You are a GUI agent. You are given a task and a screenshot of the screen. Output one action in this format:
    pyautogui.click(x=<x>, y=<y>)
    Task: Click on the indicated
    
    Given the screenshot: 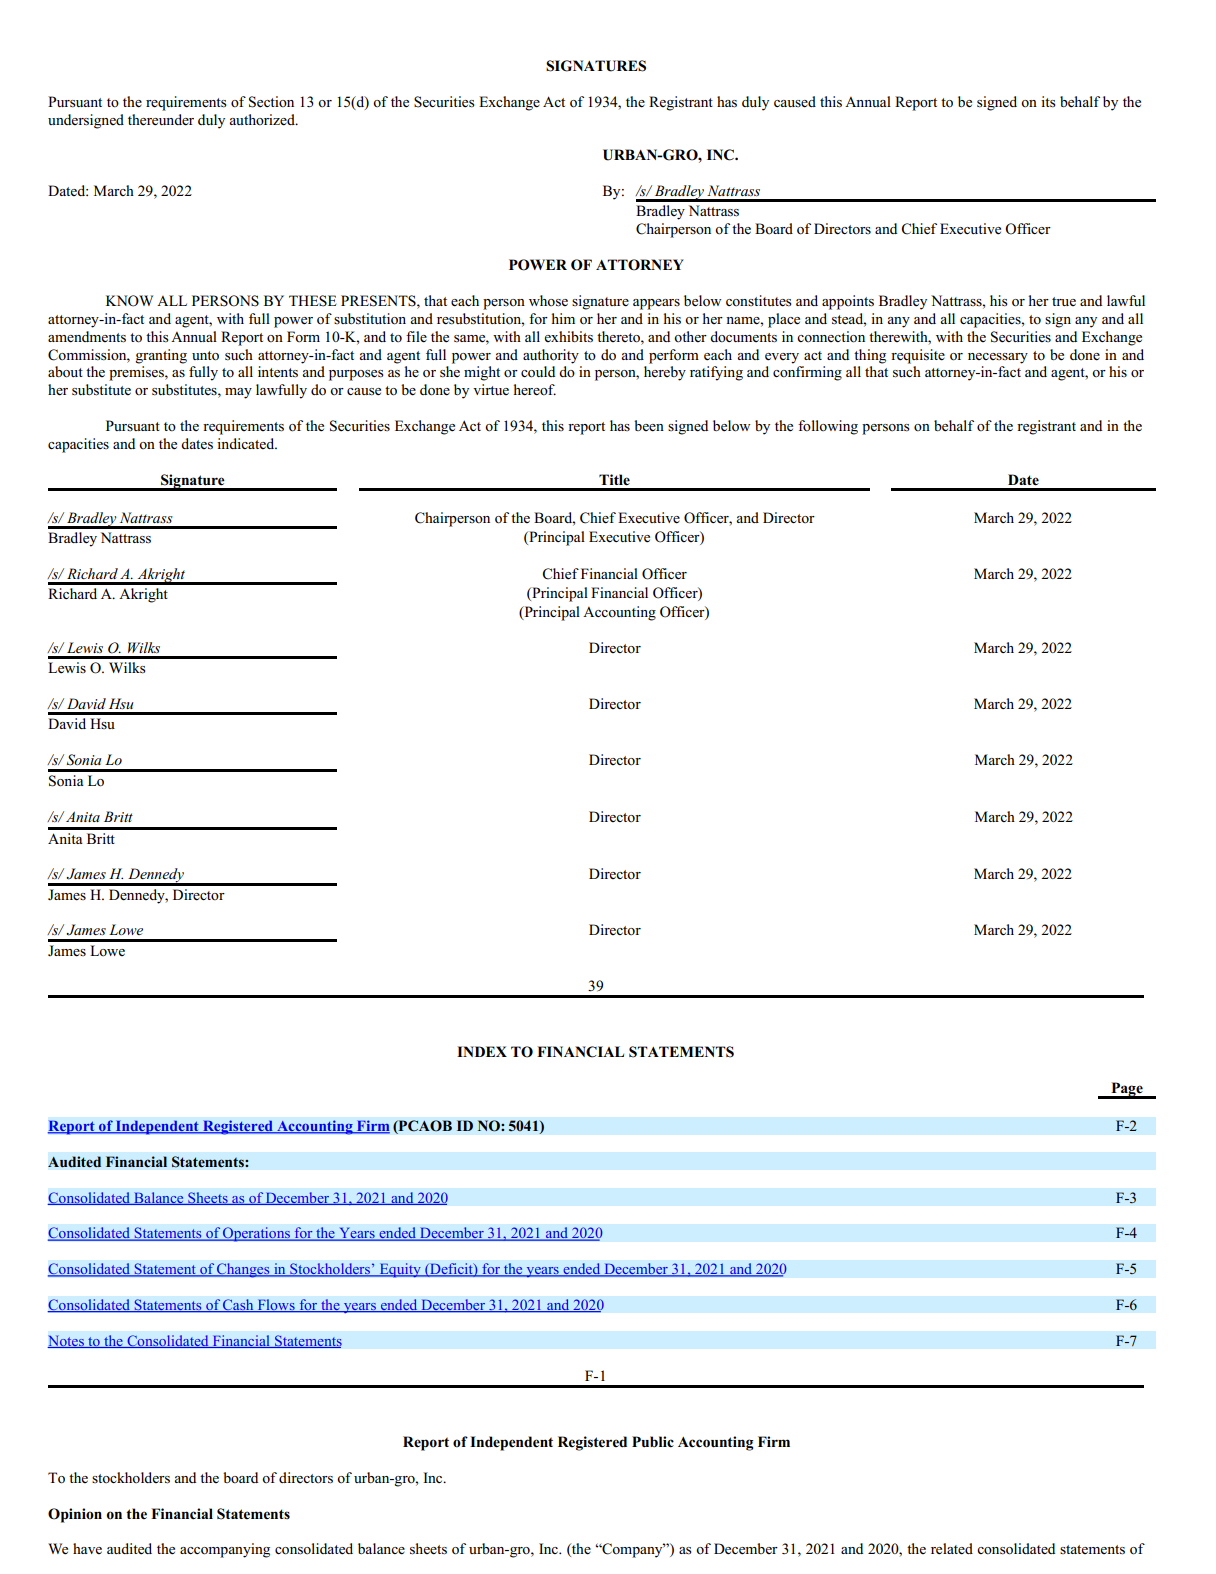 What is the action you would take?
    pyautogui.click(x=247, y=443)
